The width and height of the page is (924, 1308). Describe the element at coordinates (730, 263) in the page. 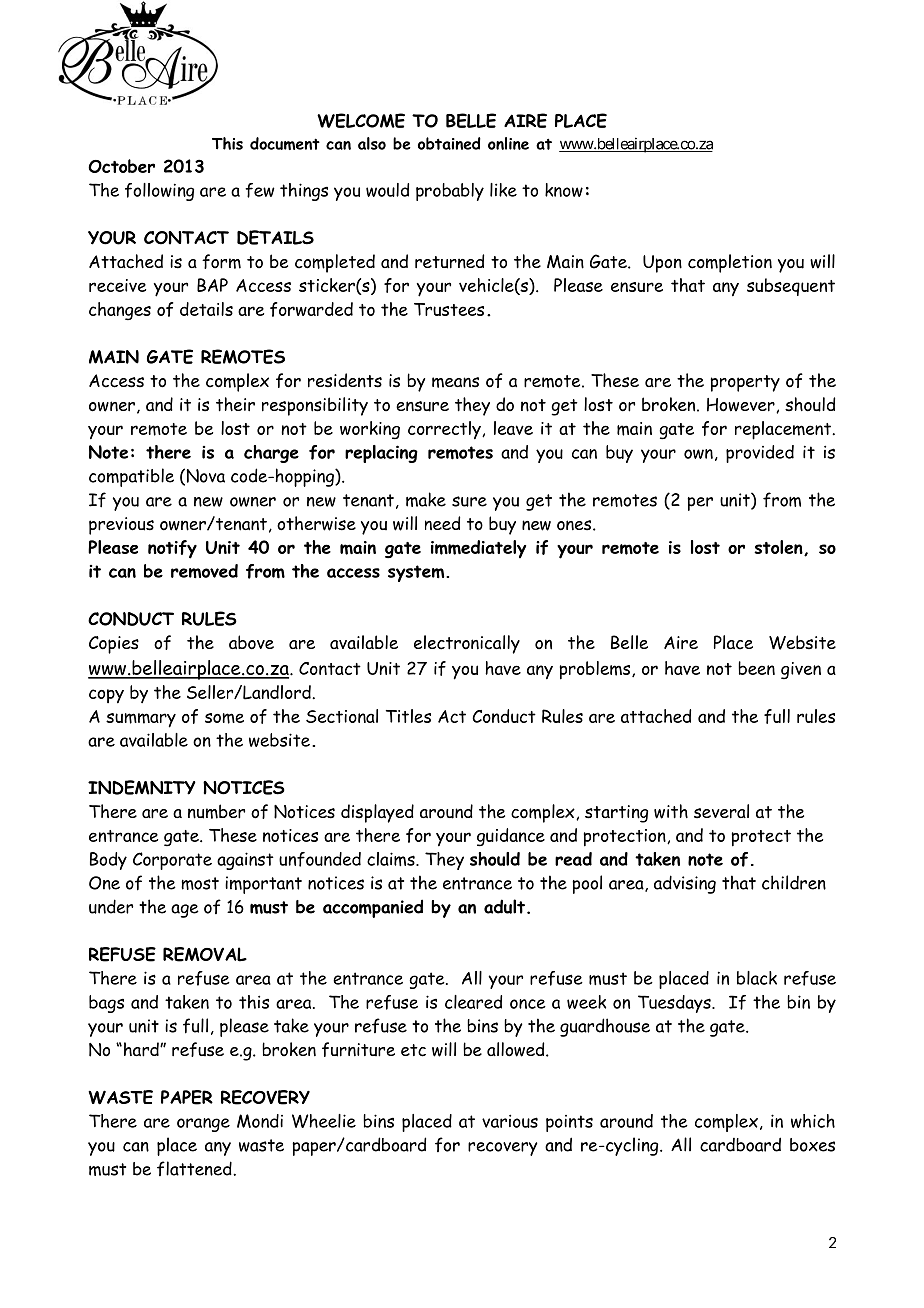

I see `completion` at that location.
